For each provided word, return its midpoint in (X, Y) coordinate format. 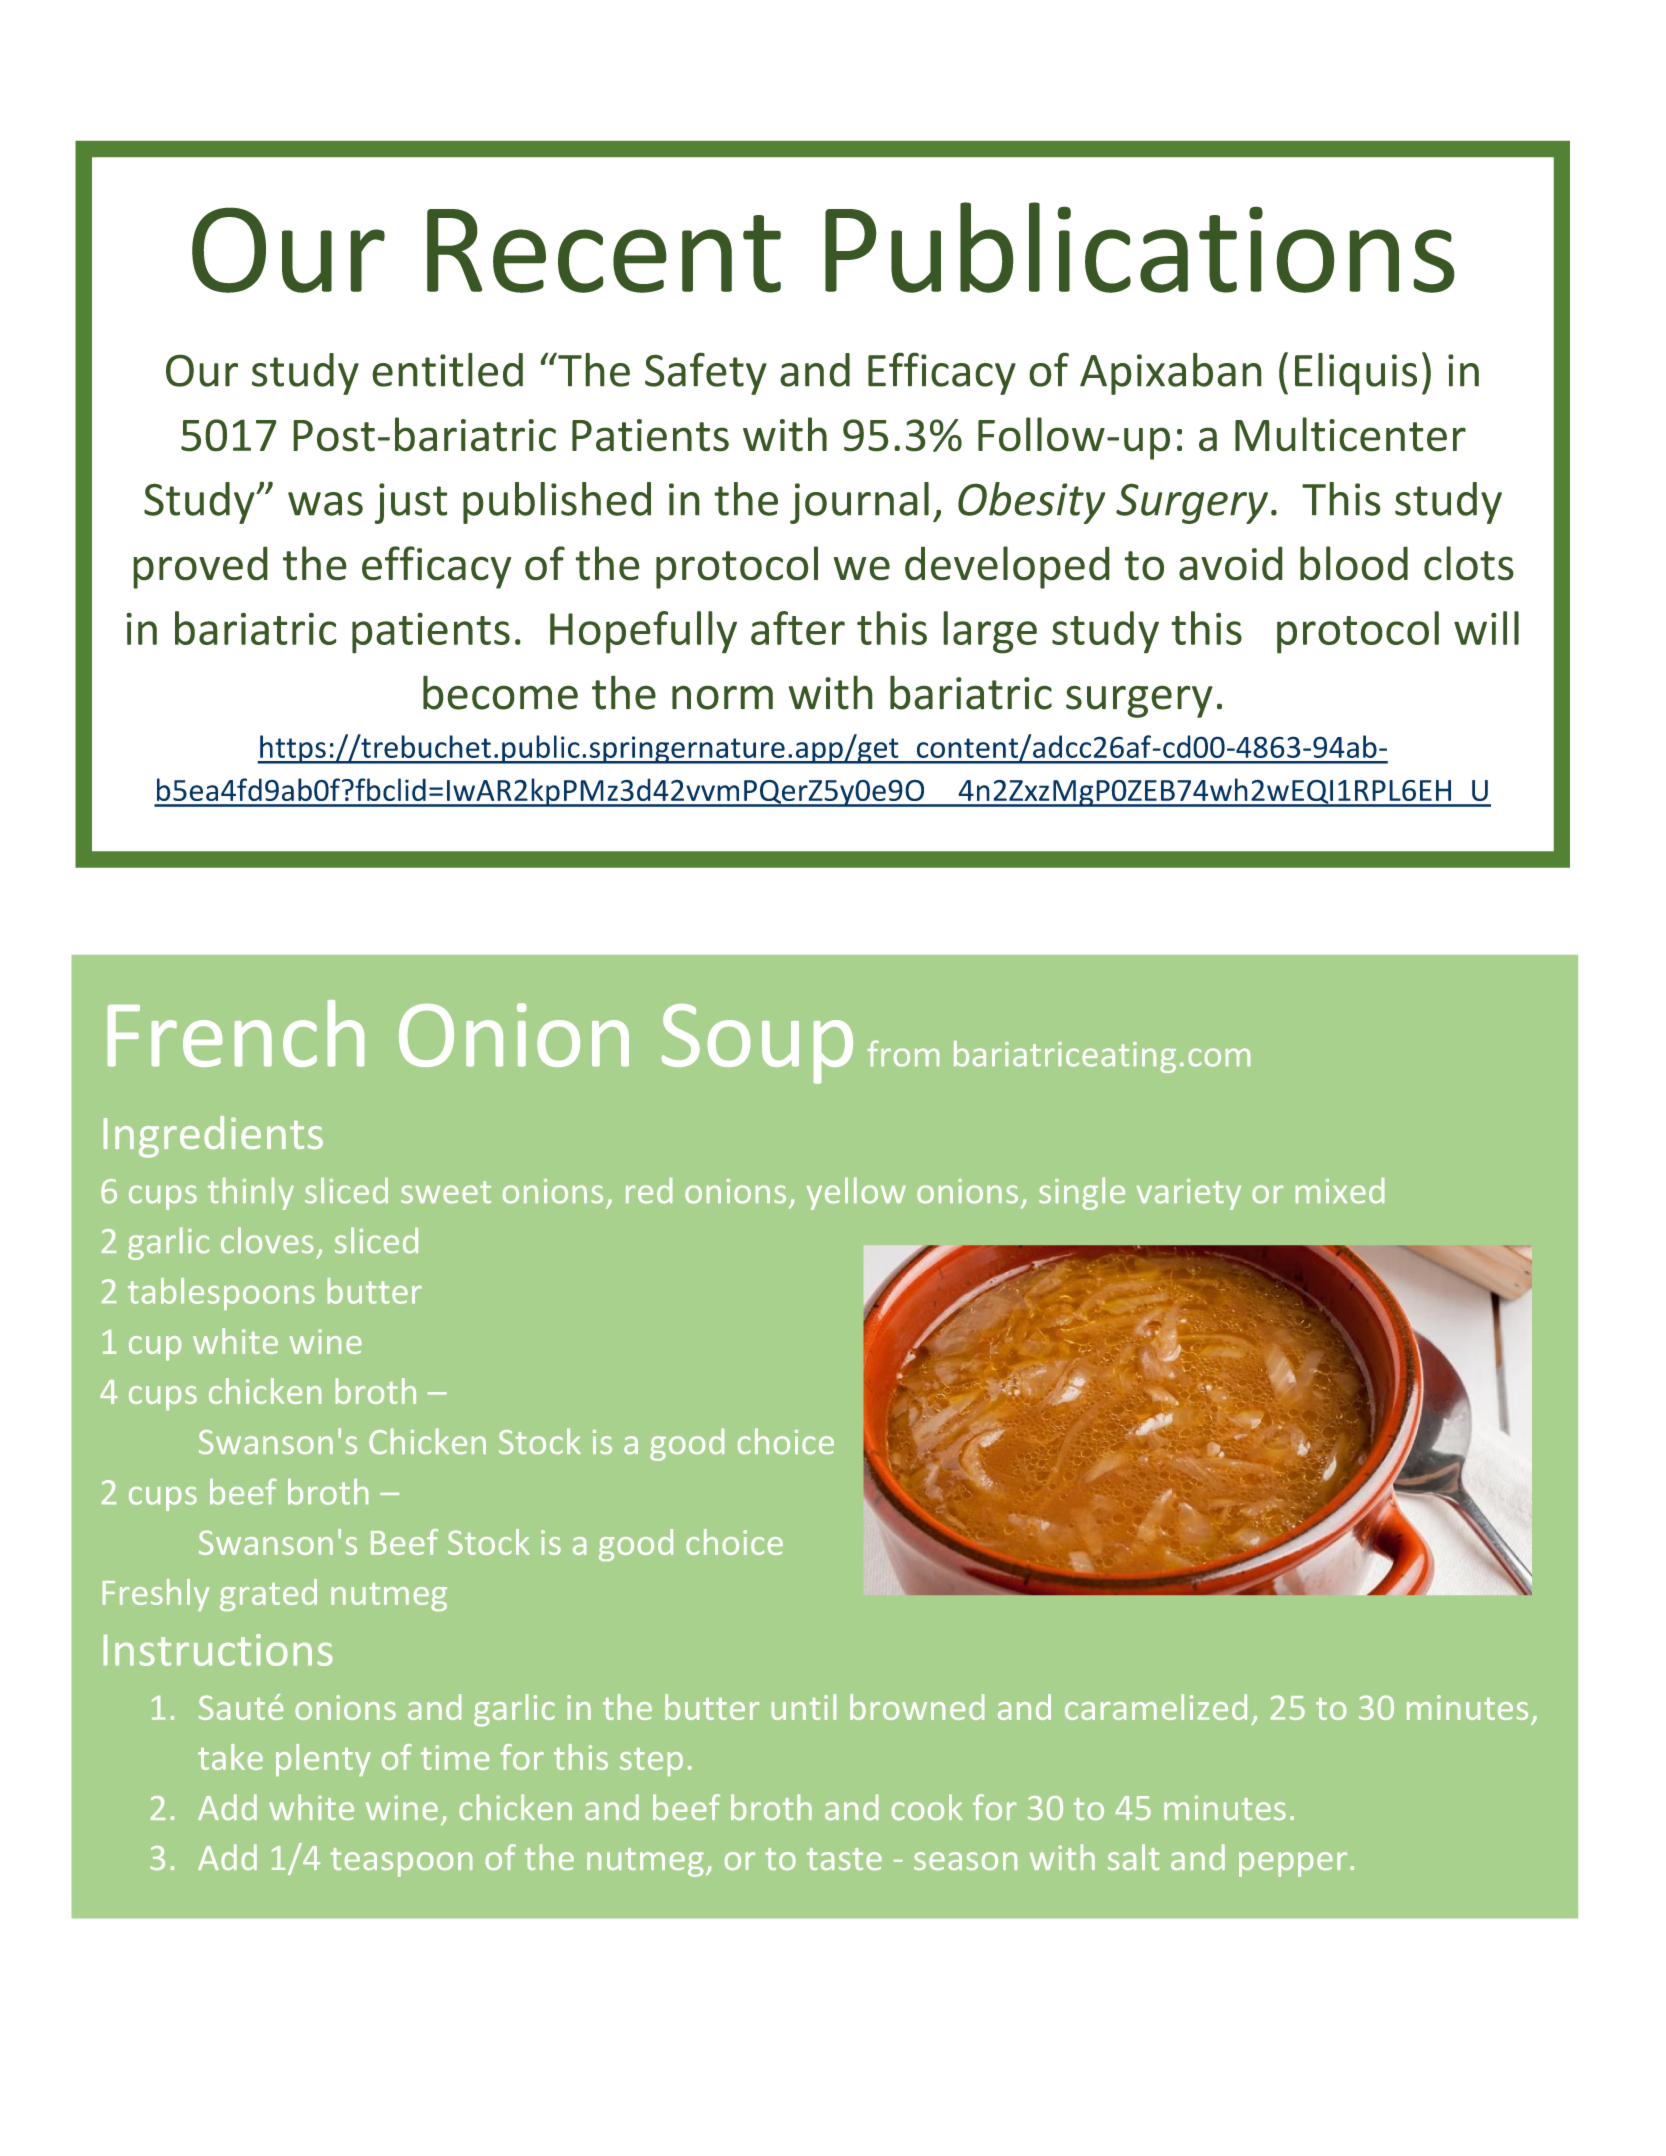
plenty (323, 1760)
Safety (706, 373)
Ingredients (213, 1137)
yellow (856, 1193)
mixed (1340, 1191)
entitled (447, 369)
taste (844, 1859)
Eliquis (1356, 373)
